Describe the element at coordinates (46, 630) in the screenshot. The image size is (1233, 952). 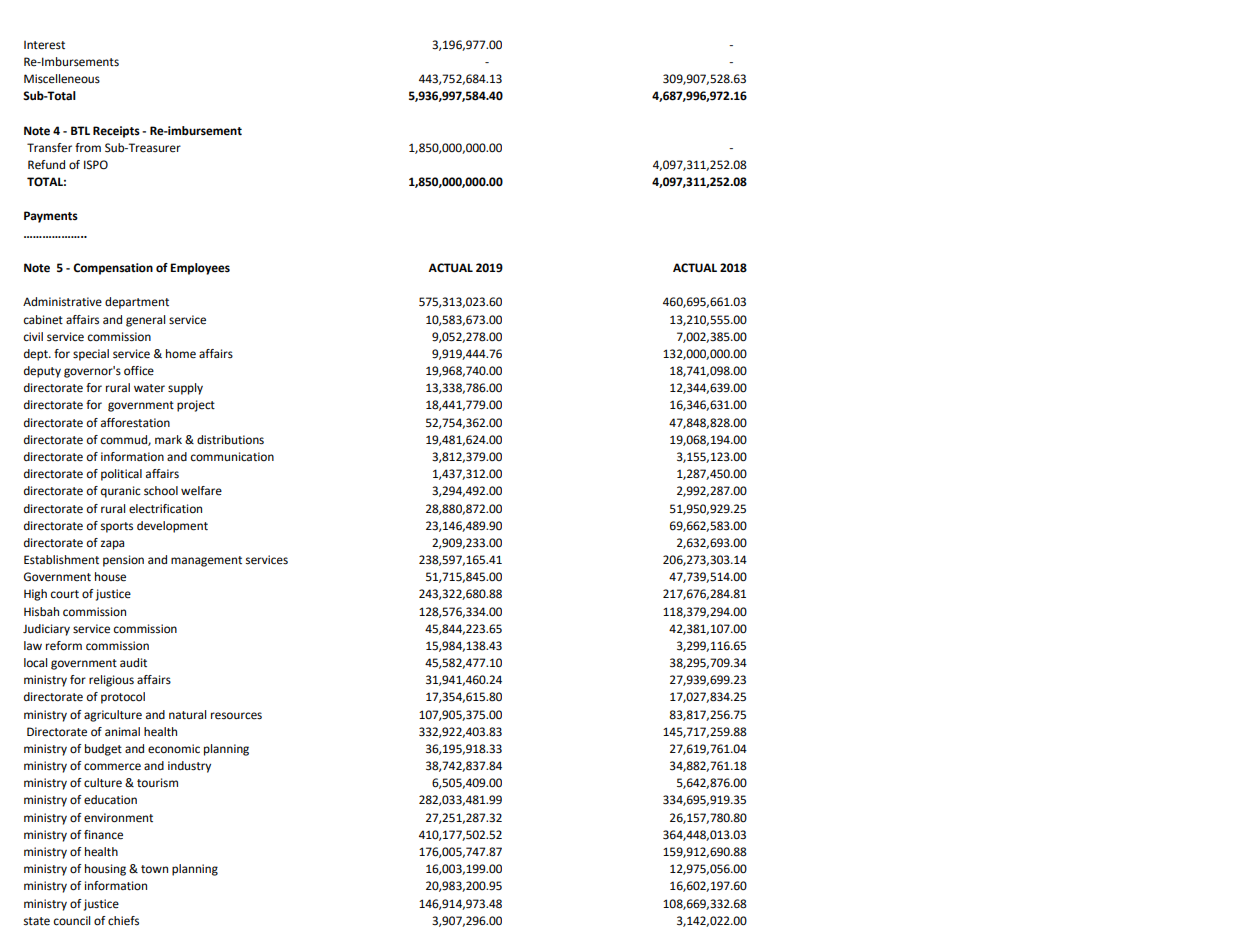
I see `Judiciary` at that location.
